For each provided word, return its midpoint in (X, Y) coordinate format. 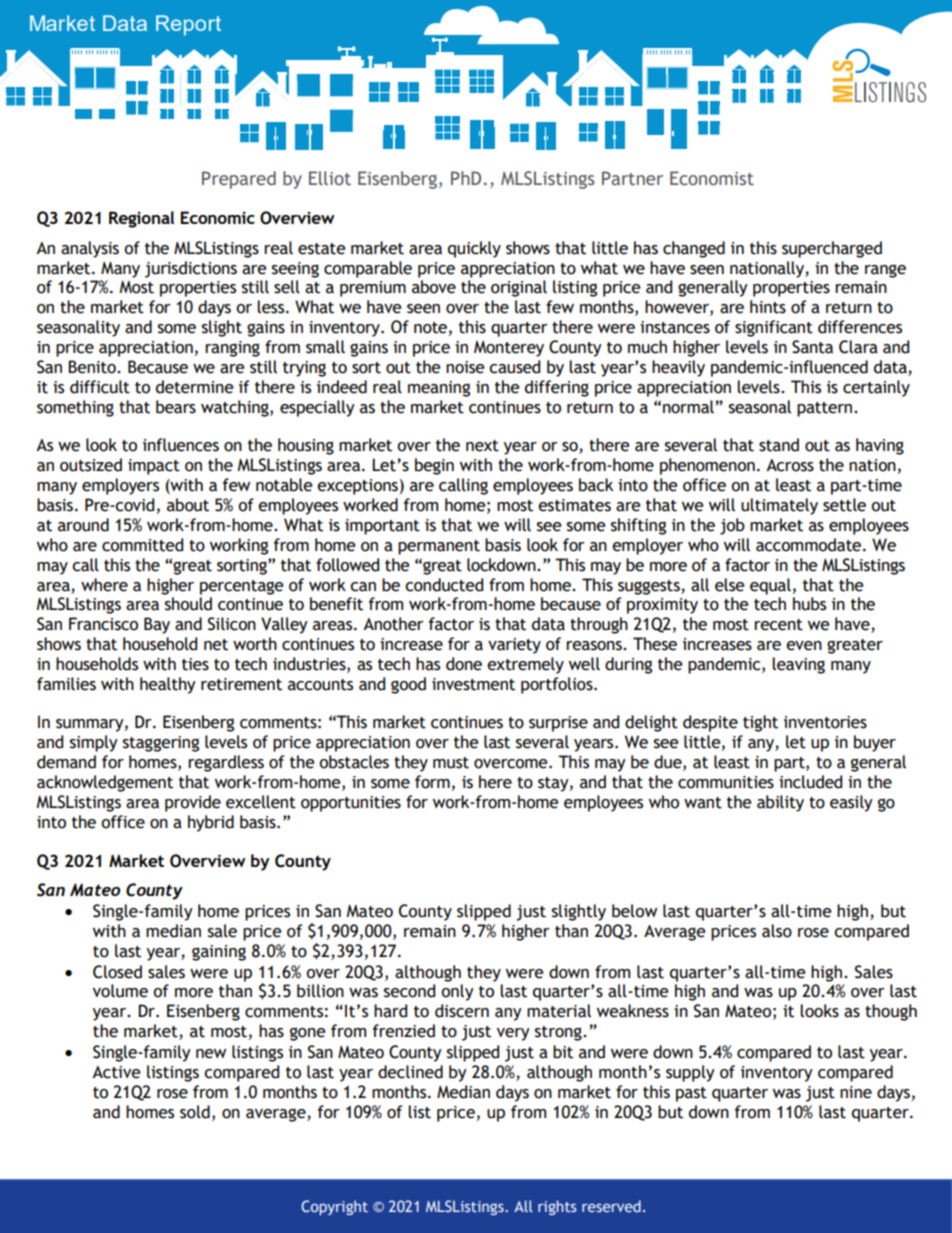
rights (557, 1207)
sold (195, 1112)
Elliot (330, 178)
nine (856, 1092)
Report (188, 25)
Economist (712, 178)
